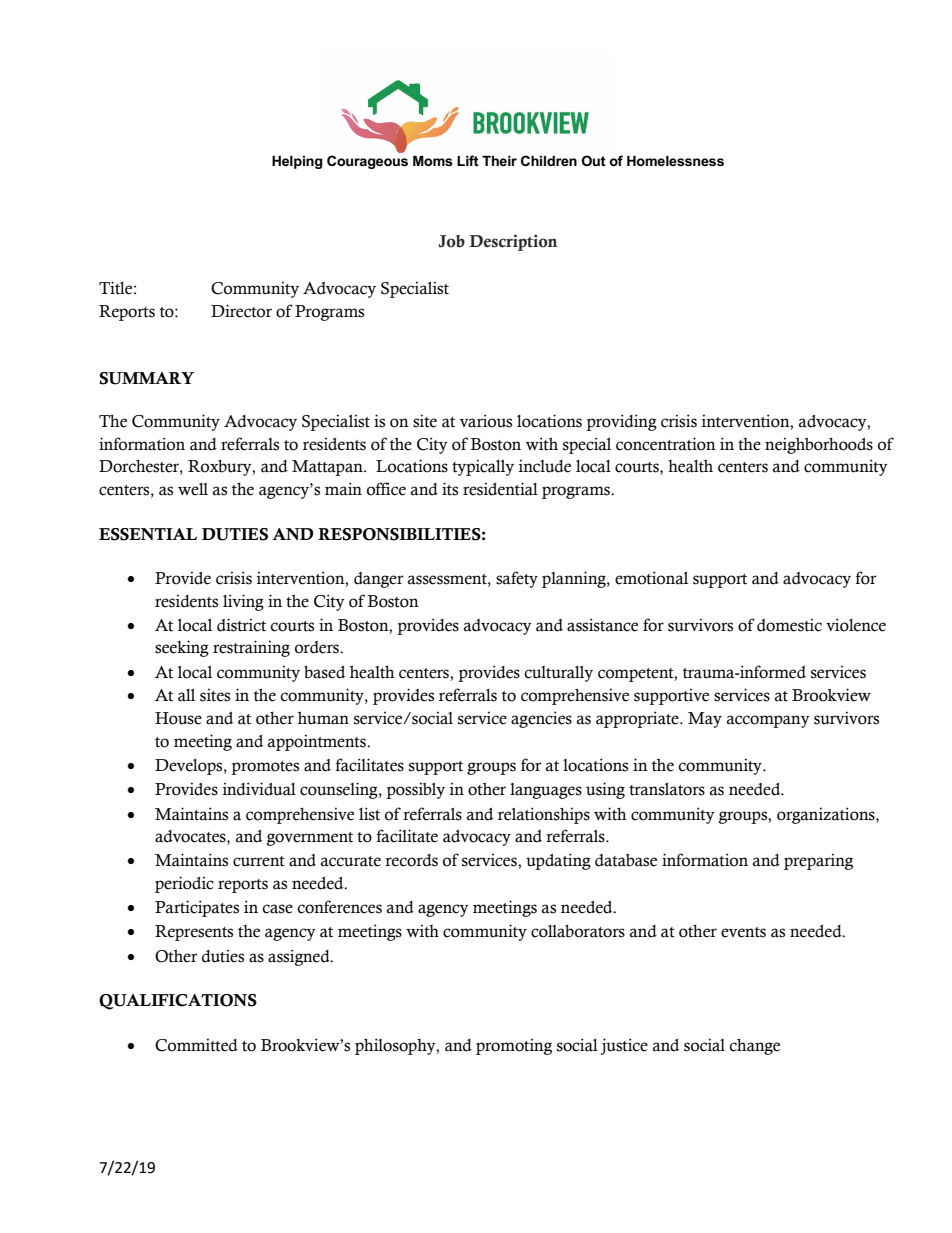 Image resolution: width=952 pixels, height=1233 pixels. Describe the element at coordinates (789, 625) in the page. I see `domestic` at that location.
